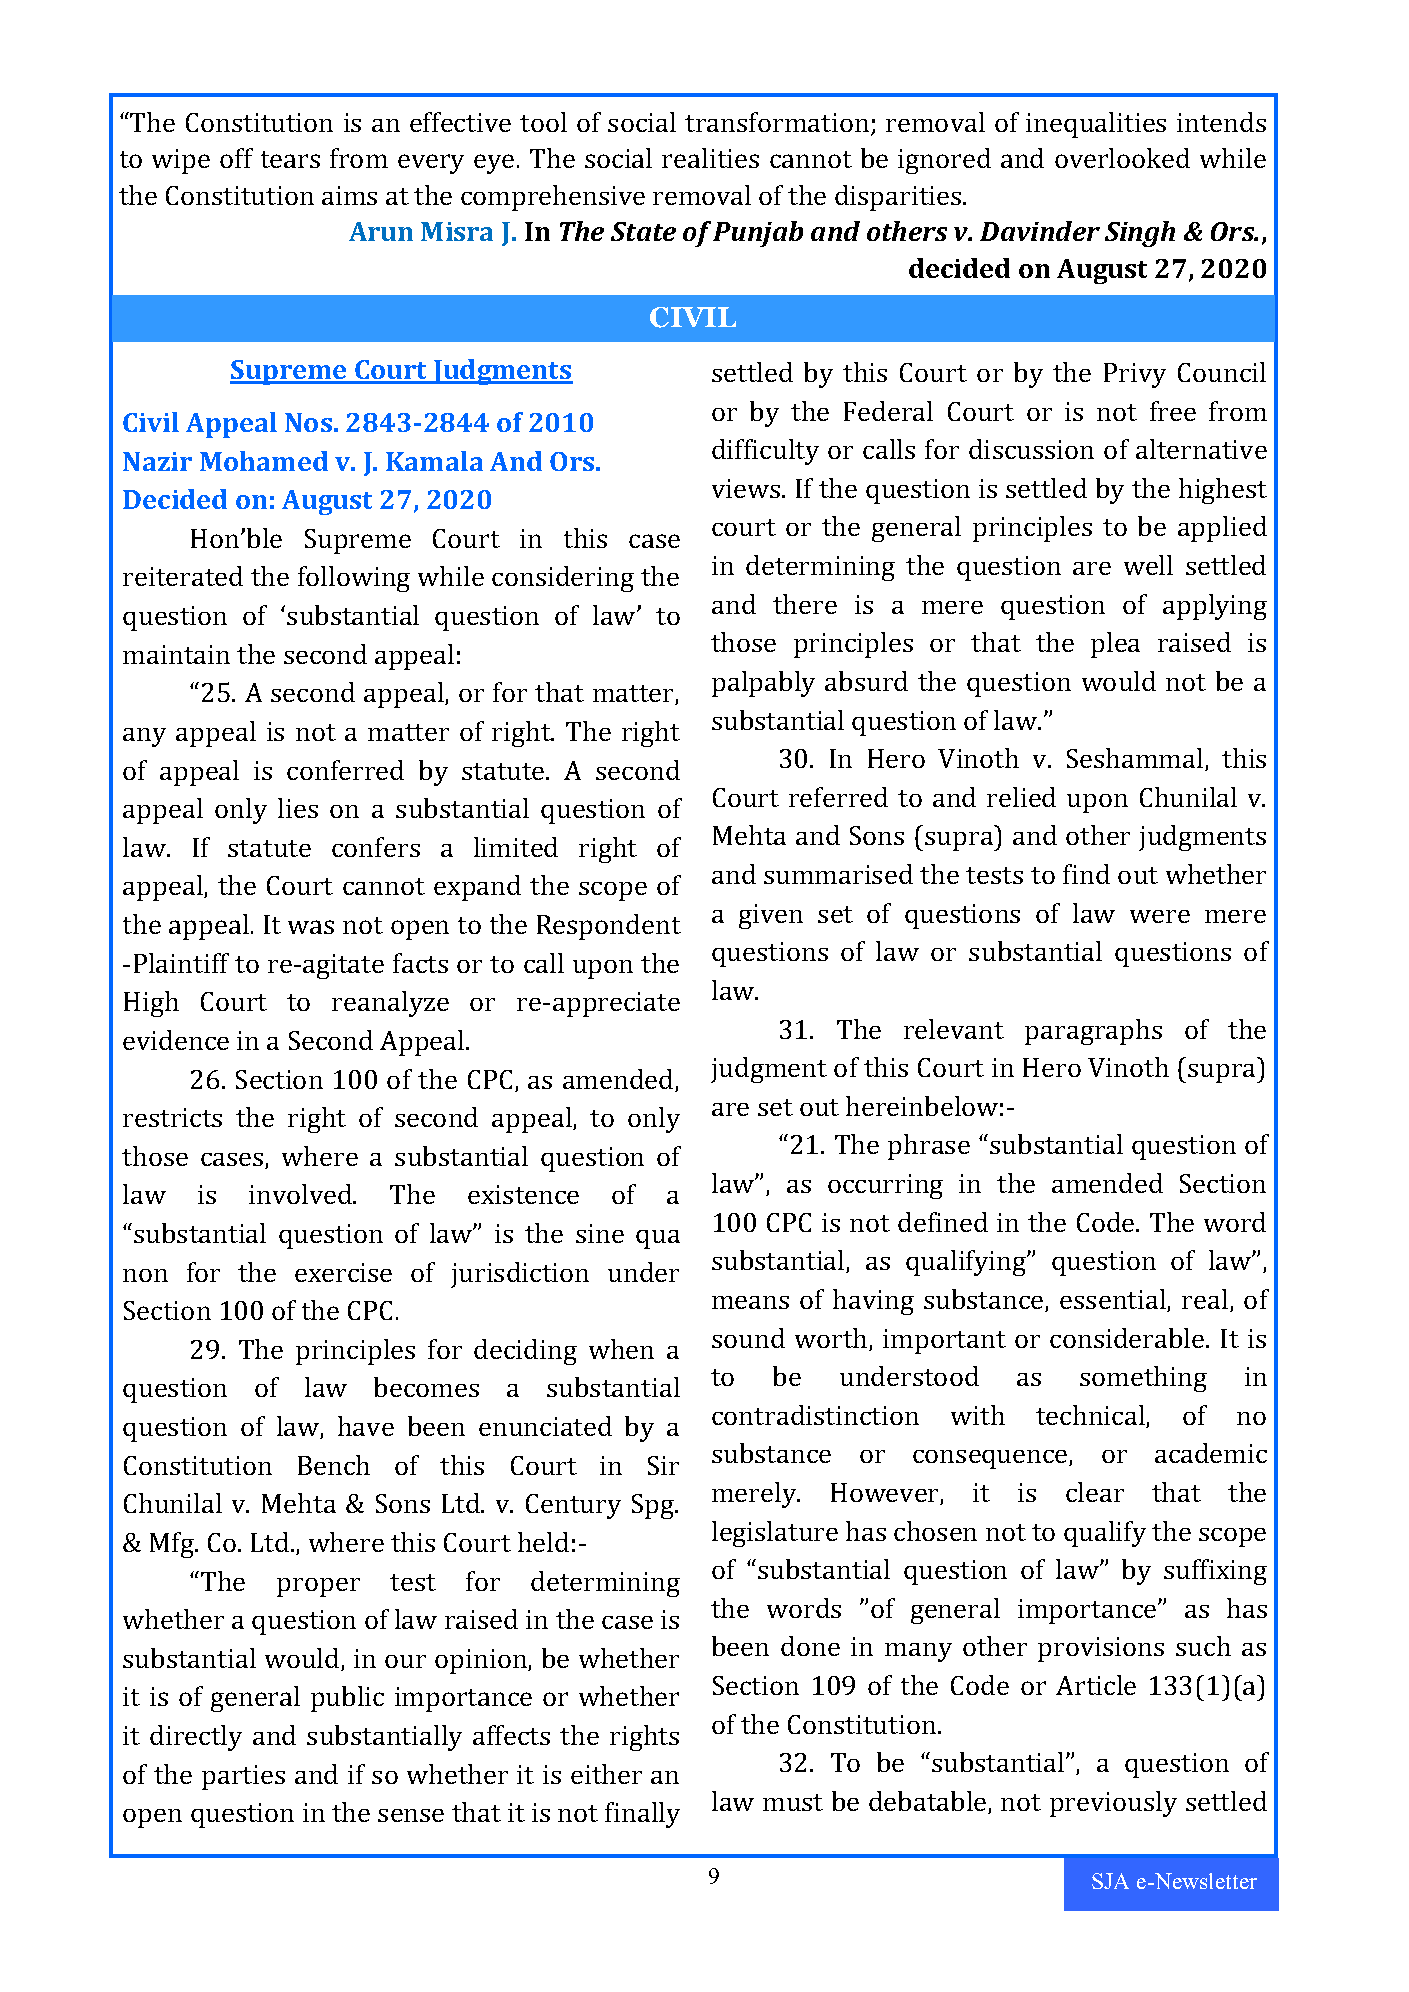 The height and width of the screenshot is (1992, 1409). I want to click on overlooked, so click(1122, 158).
